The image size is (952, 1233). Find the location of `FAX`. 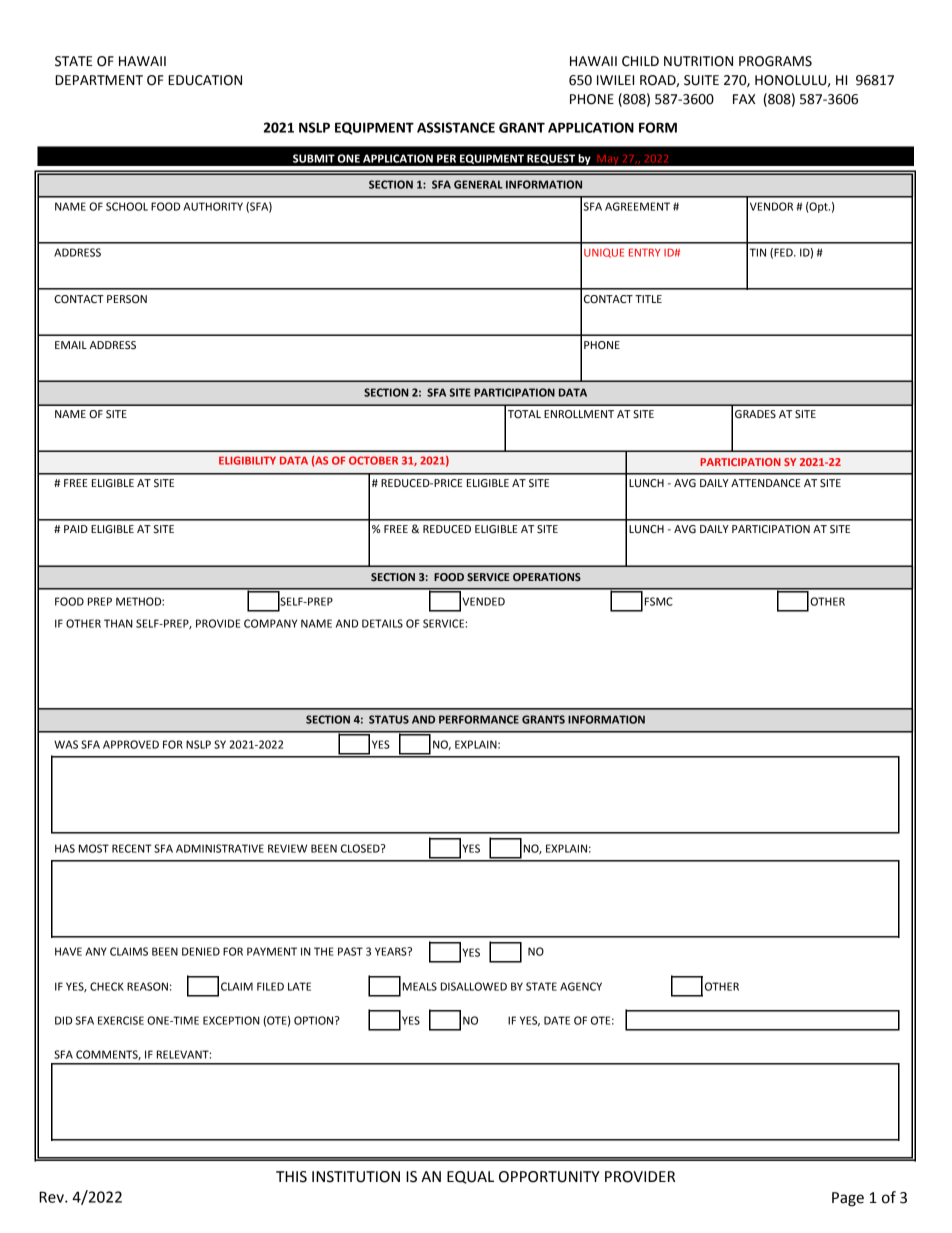

FAX is located at coordinates (744, 99).
